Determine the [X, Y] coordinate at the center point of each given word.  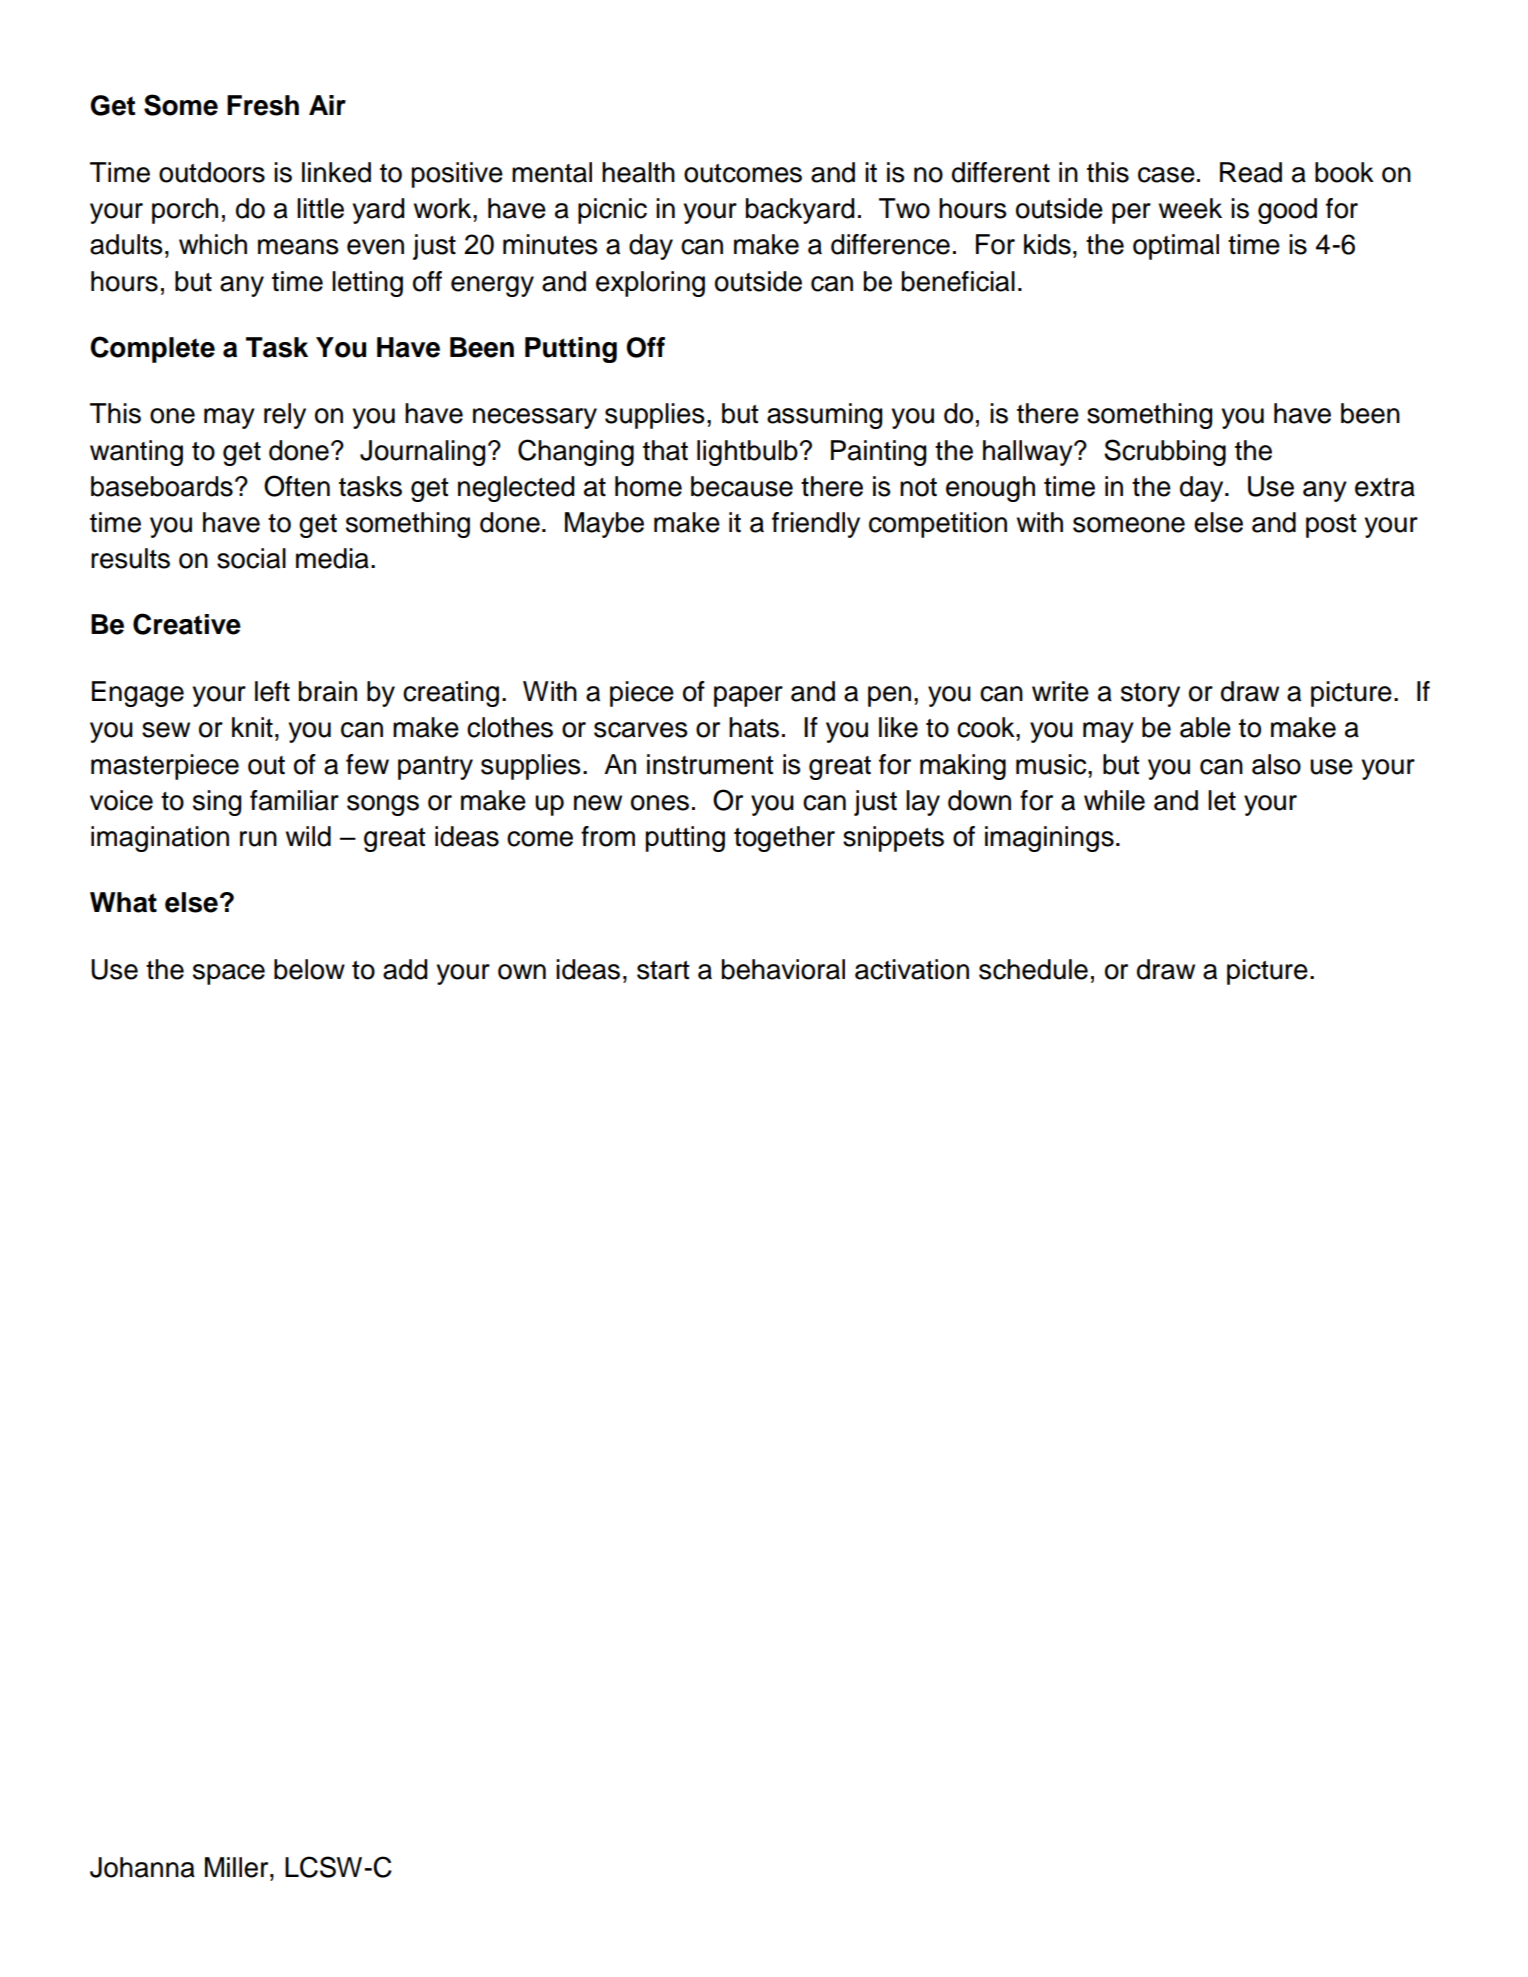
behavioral [783, 969]
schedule [1033, 969]
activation [912, 969]
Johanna [142, 1867]
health [638, 172]
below [309, 969]
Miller [238, 1867]
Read [1251, 172]
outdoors [212, 172]
